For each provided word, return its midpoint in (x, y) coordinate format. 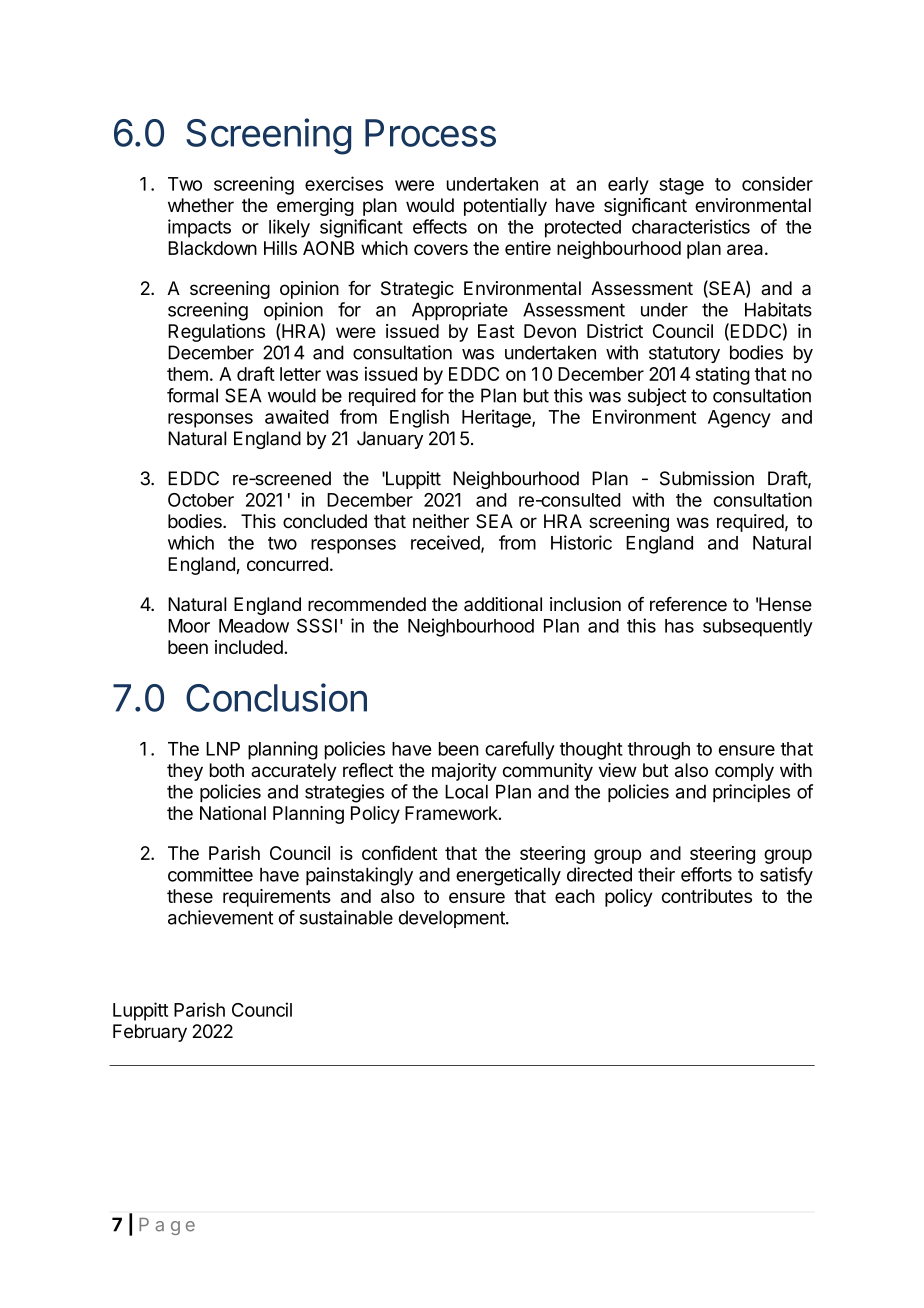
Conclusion (276, 697)
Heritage (497, 418)
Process (430, 133)
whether (201, 205)
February (150, 1033)
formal (192, 395)
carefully (520, 750)
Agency (739, 419)
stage (681, 186)
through (659, 751)
